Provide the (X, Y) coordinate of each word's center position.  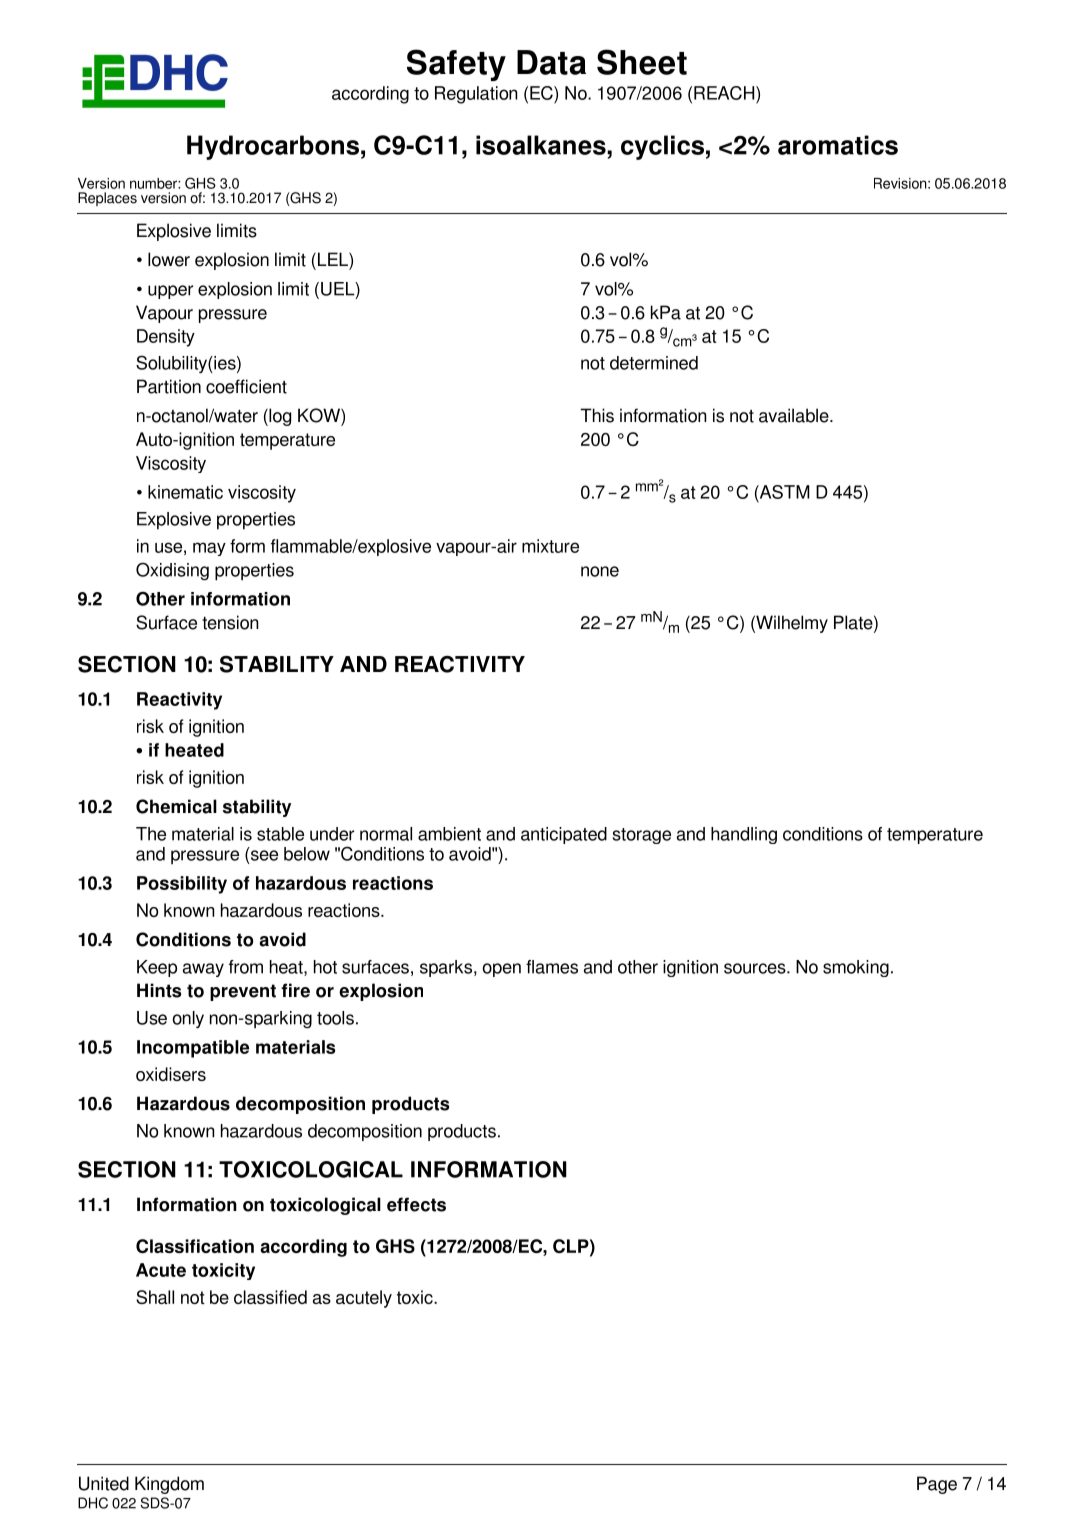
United (104, 1483)
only (188, 1019)
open (502, 970)
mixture (550, 546)
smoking (856, 968)
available (795, 415)
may (209, 549)
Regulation (476, 95)
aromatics (838, 145)
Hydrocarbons (273, 147)
